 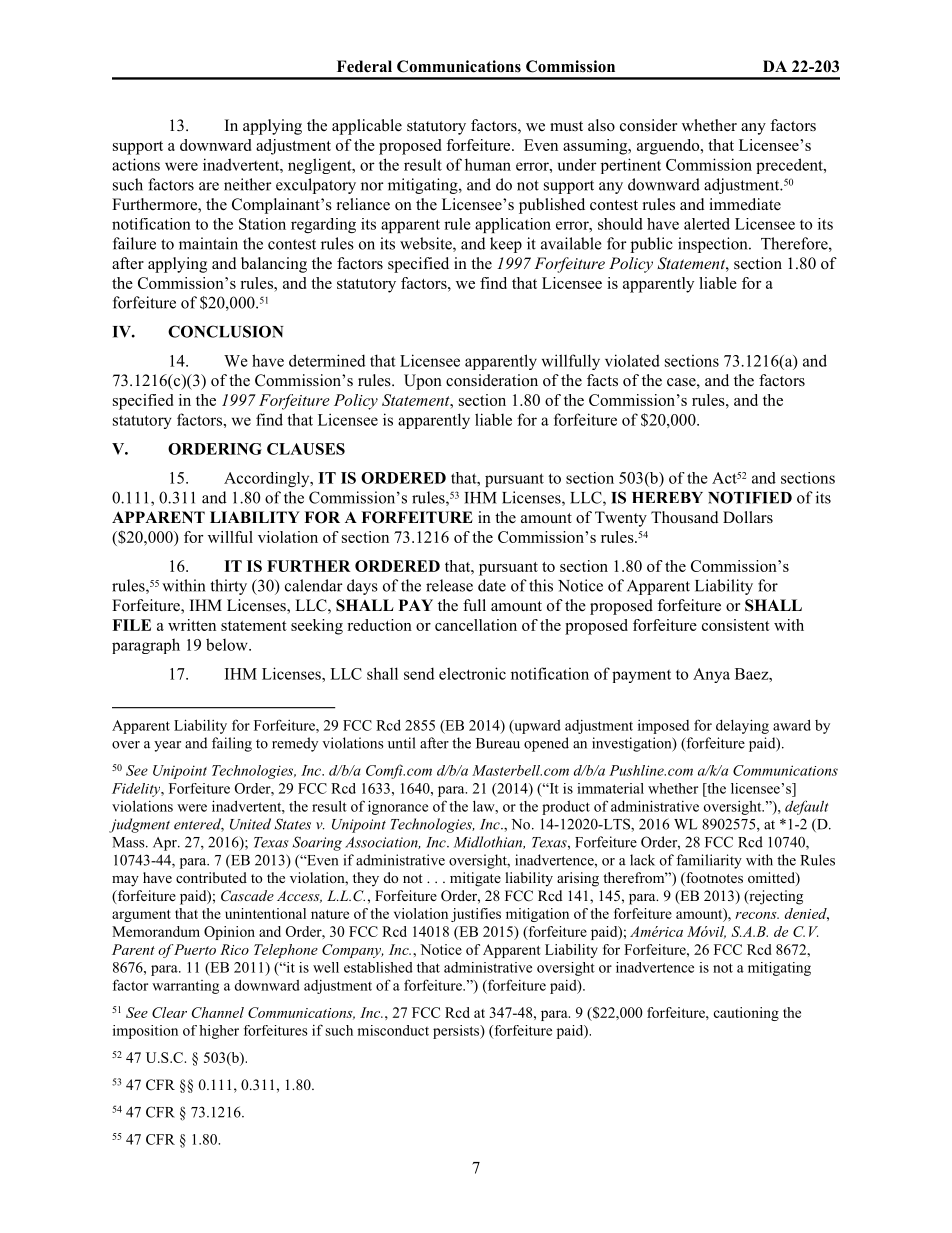 What do you see at coordinates (488, 164) in the screenshot?
I see `human` at bounding box center [488, 164].
